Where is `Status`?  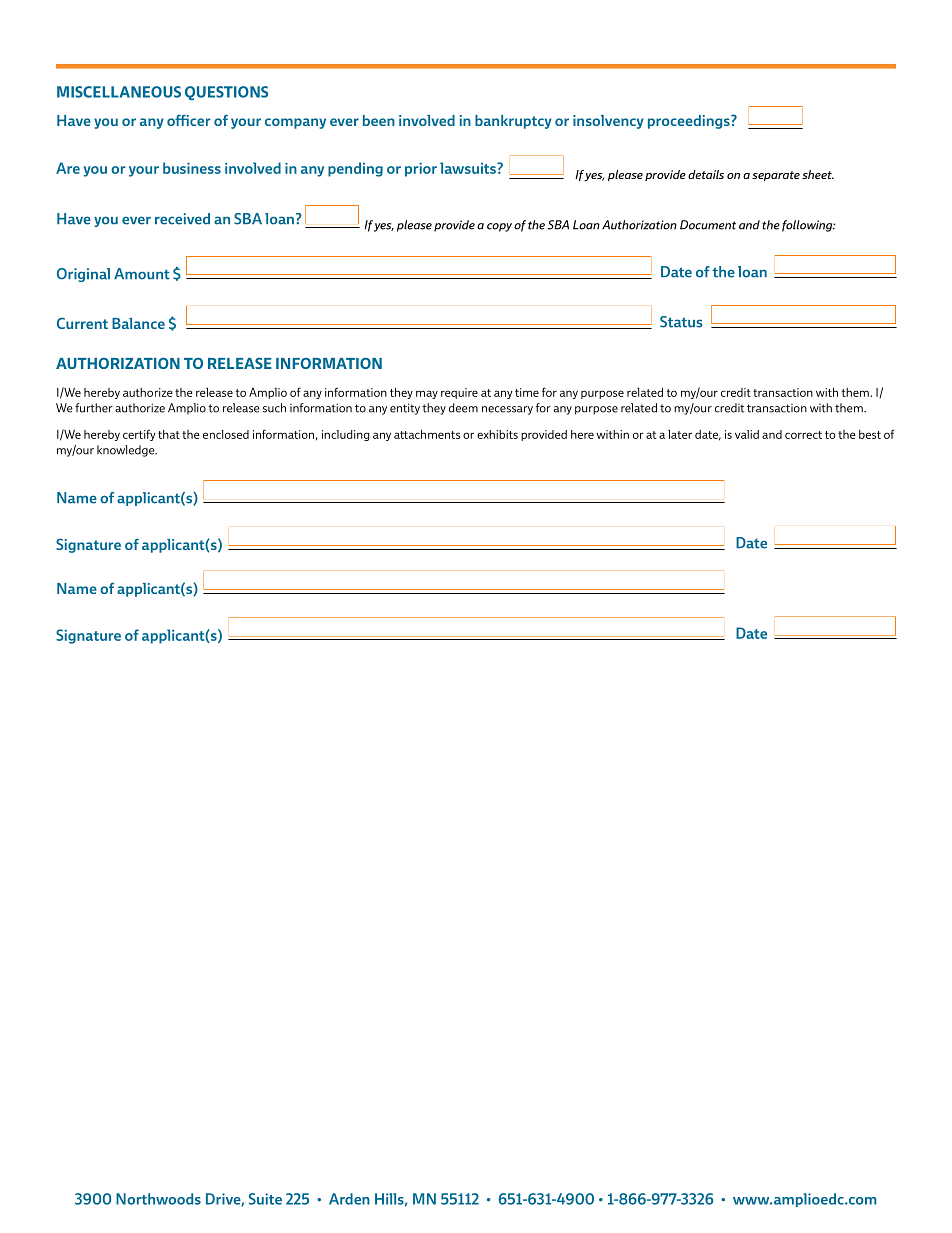
Status is located at coordinates (681, 322).
